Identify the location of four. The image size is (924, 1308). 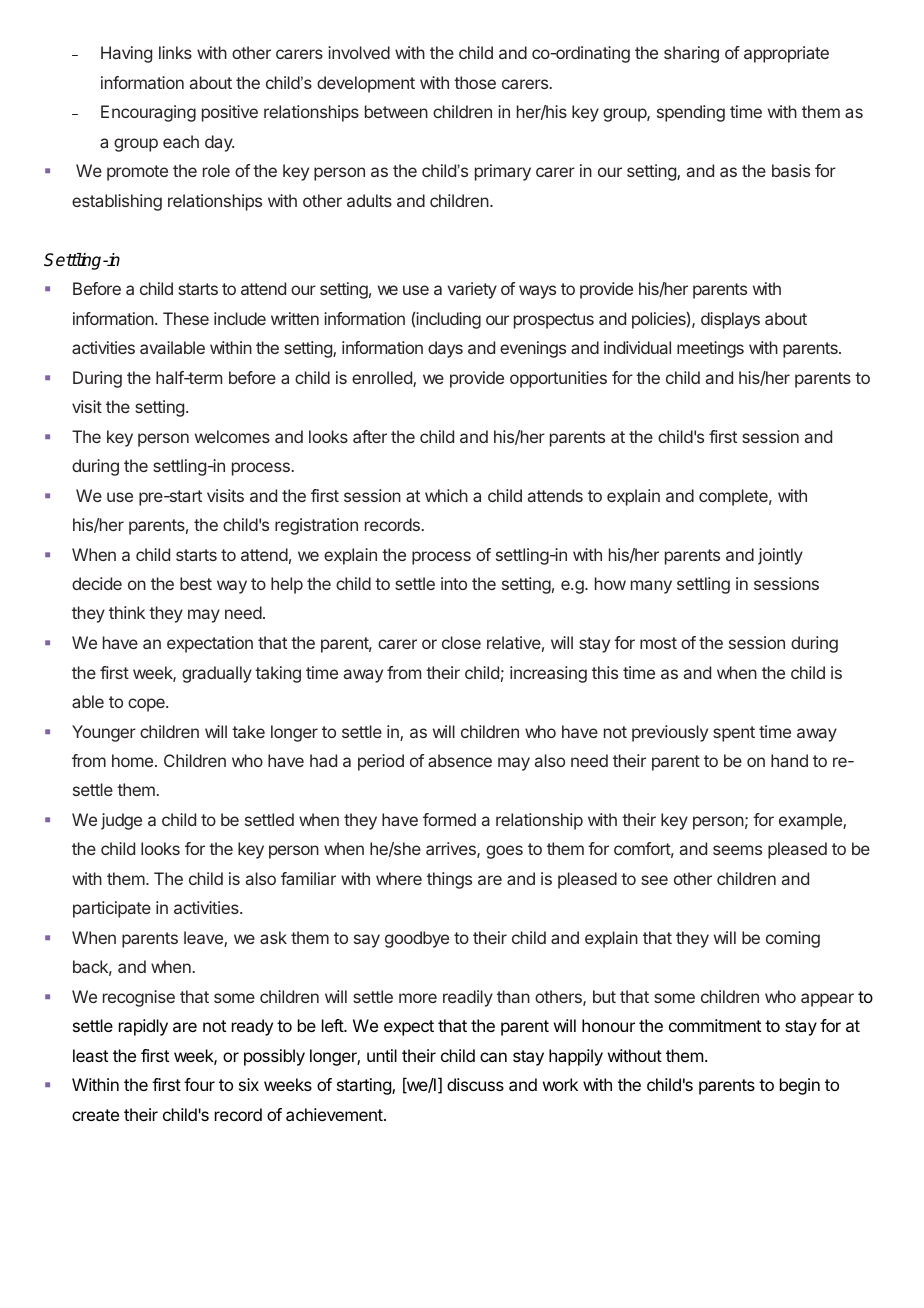
(199, 1084).
